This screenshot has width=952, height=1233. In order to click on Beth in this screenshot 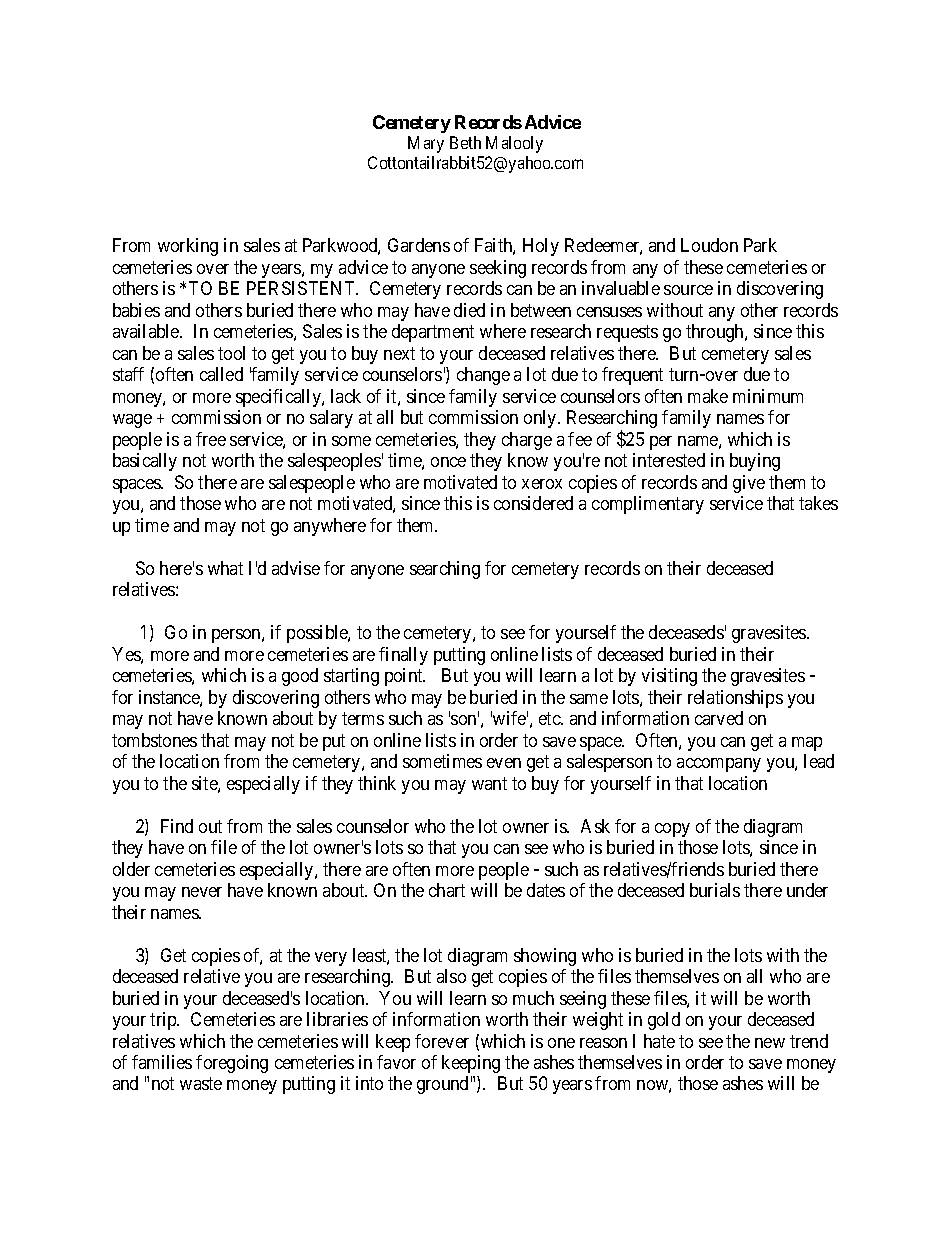, I will do `click(465, 142)`.
